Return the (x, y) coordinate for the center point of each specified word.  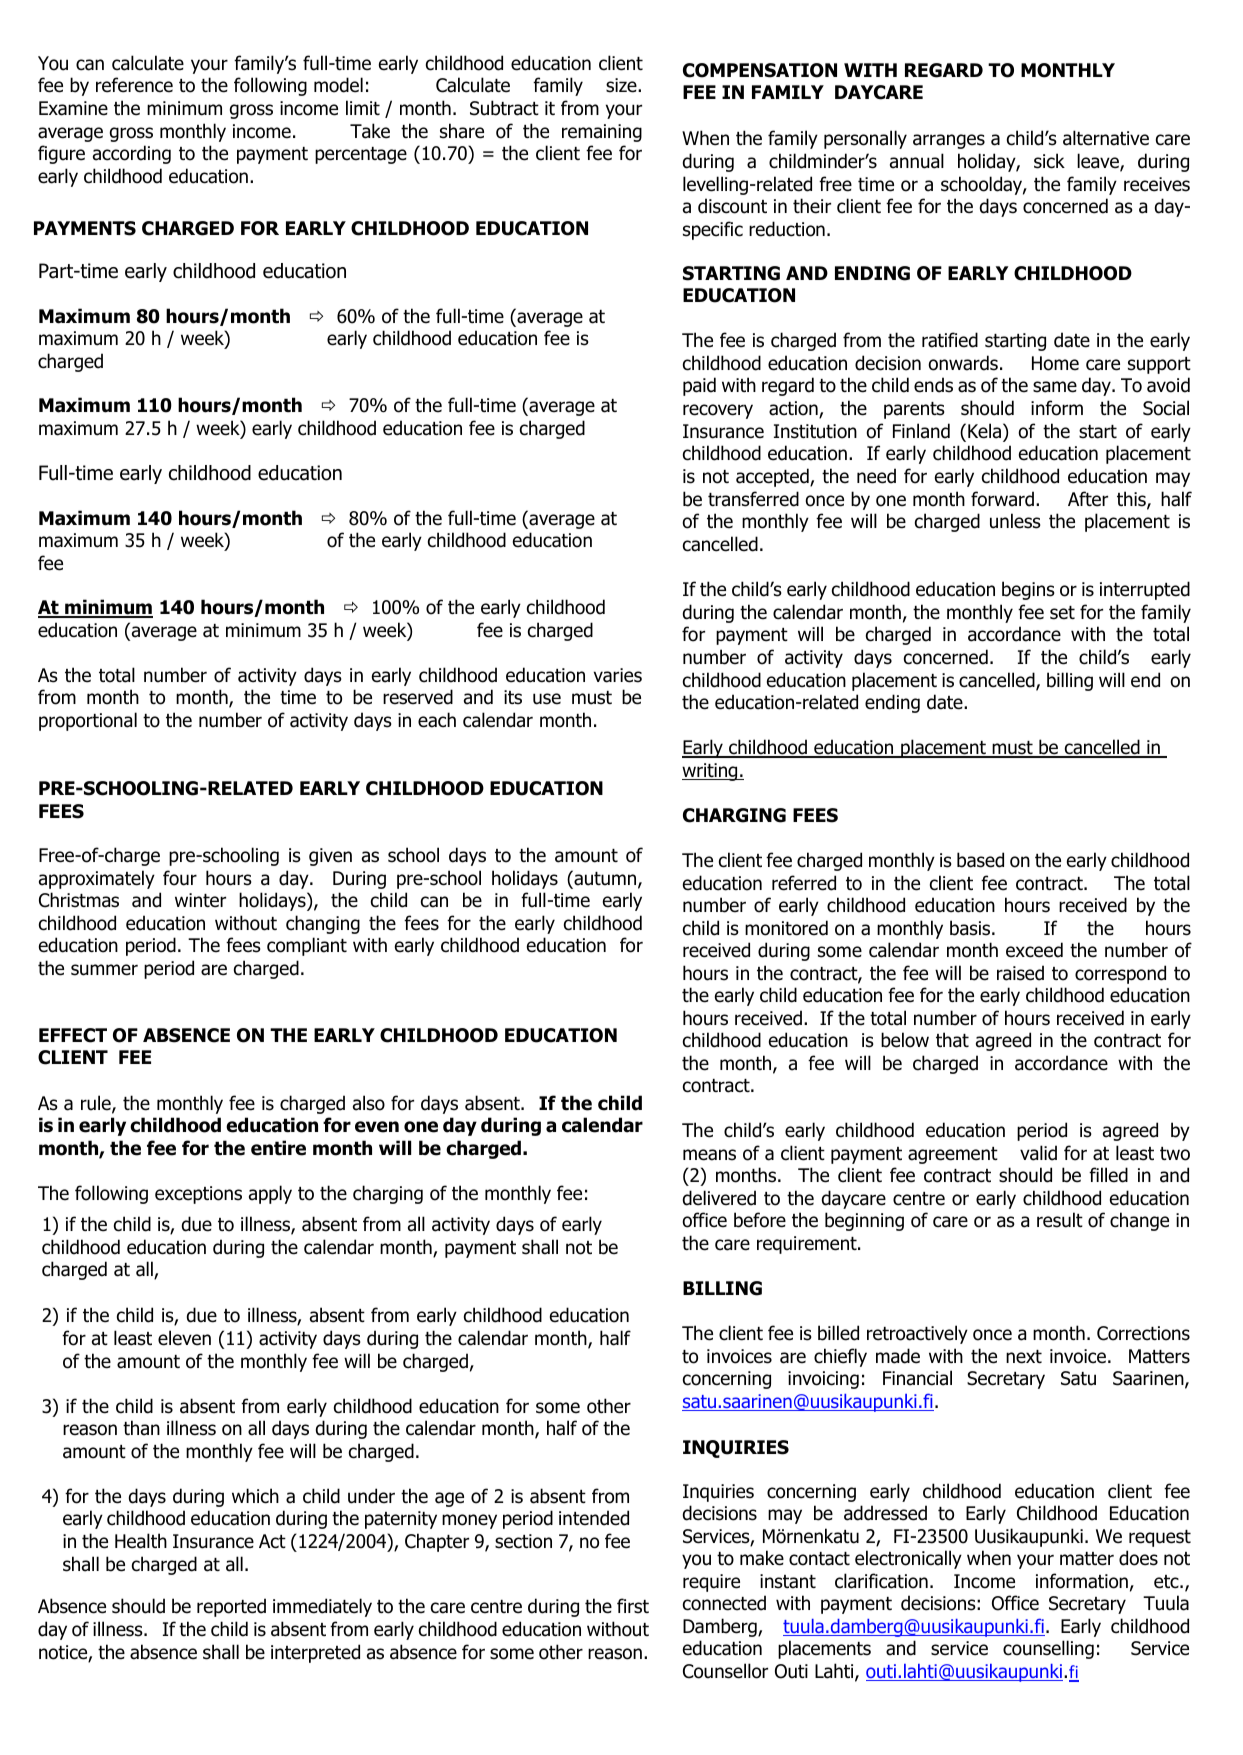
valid (1038, 1153)
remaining (602, 133)
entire (278, 1148)
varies (618, 675)
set (1062, 613)
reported (231, 1607)
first (633, 1606)
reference (134, 85)
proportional (88, 721)
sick (1049, 161)
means (709, 1155)
